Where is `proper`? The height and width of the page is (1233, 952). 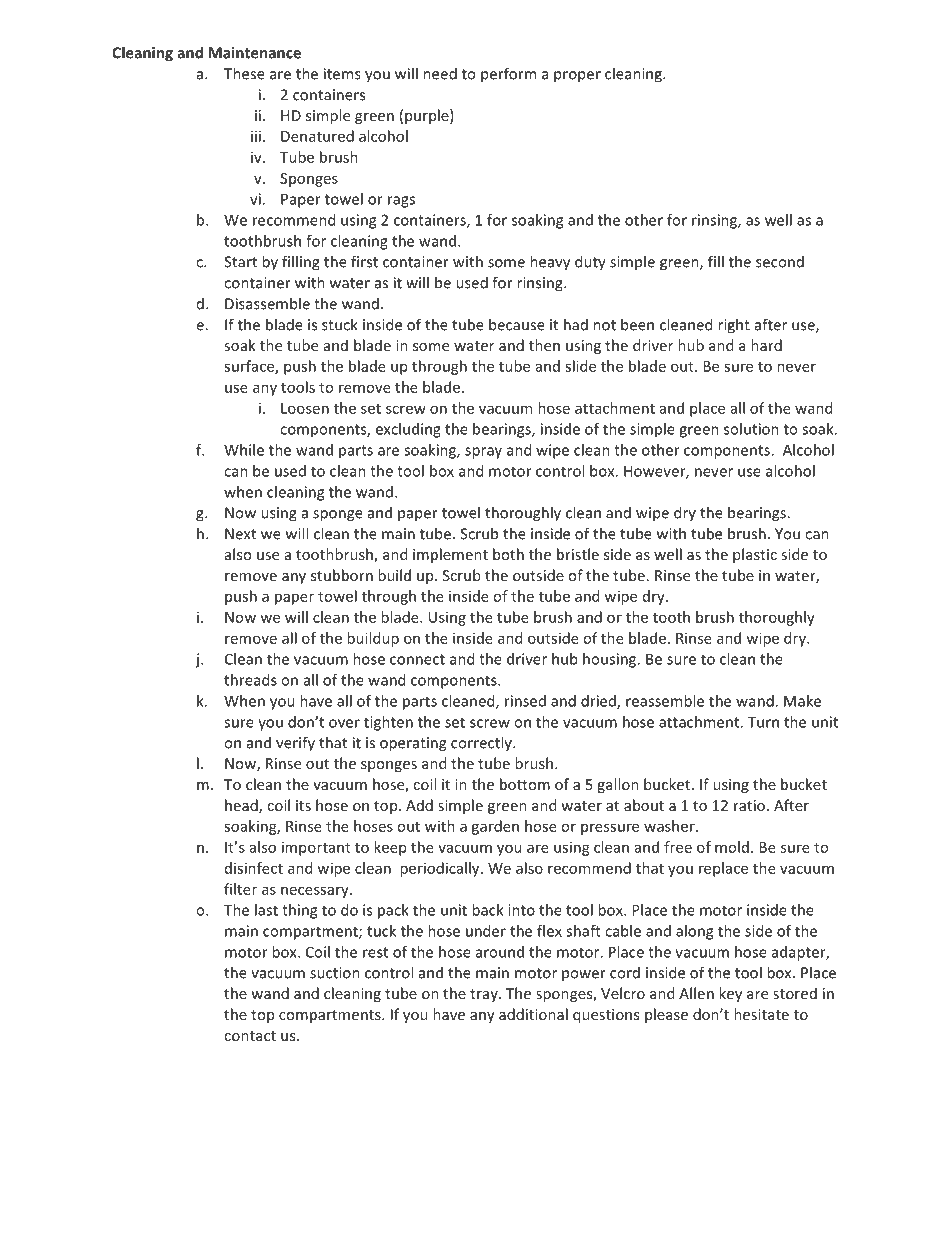 proper is located at coordinates (577, 77).
